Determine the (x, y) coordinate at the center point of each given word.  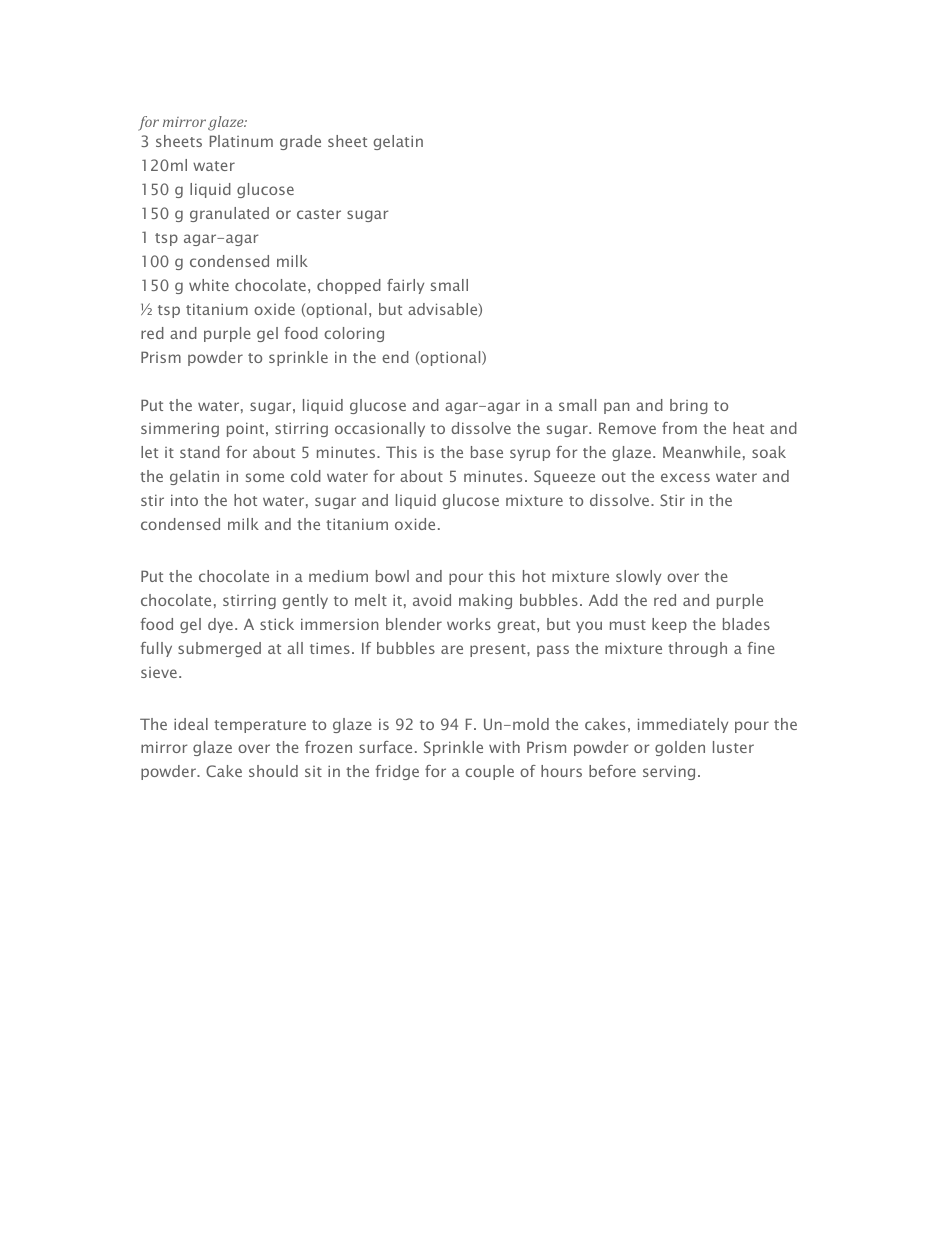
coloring (354, 334)
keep (669, 625)
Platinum (241, 141)
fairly (405, 286)
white (209, 285)
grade (300, 142)
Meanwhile (702, 452)
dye (220, 625)
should (273, 771)
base (487, 452)
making (485, 601)
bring (689, 406)
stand (200, 452)
